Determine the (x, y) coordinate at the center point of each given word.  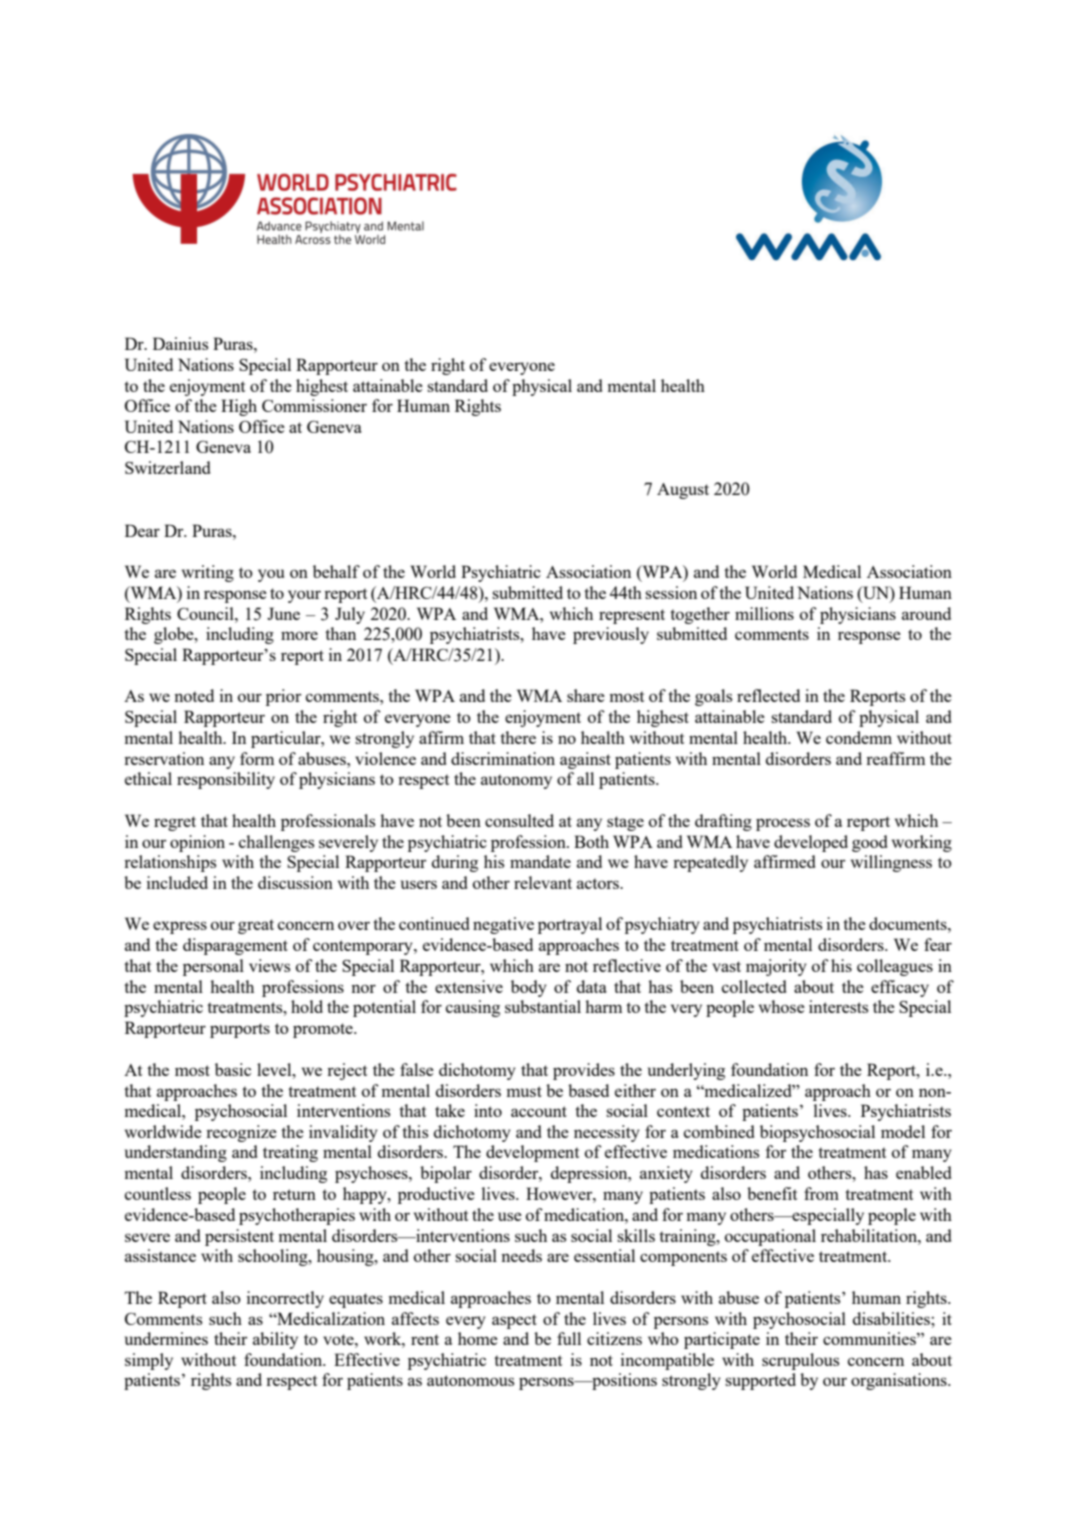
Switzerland (167, 467)
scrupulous (801, 1361)
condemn (859, 737)
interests (839, 1006)
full (569, 1338)
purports (240, 1030)
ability (275, 1340)
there (518, 737)
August (683, 491)
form (257, 758)
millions (764, 613)
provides (584, 1071)
